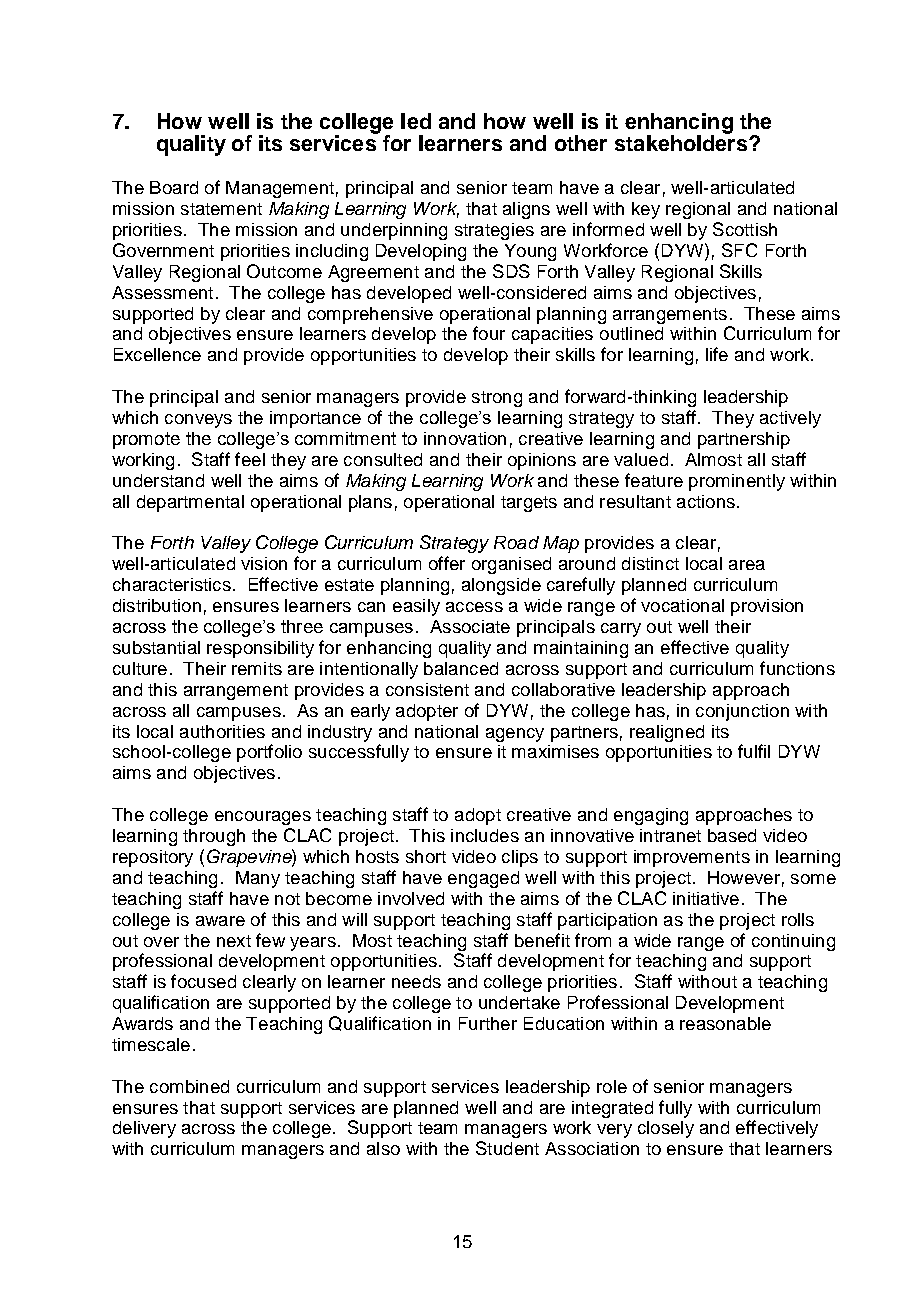  Describe the element at coordinates (682, 605) in the screenshot. I see `vocational` at that location.
